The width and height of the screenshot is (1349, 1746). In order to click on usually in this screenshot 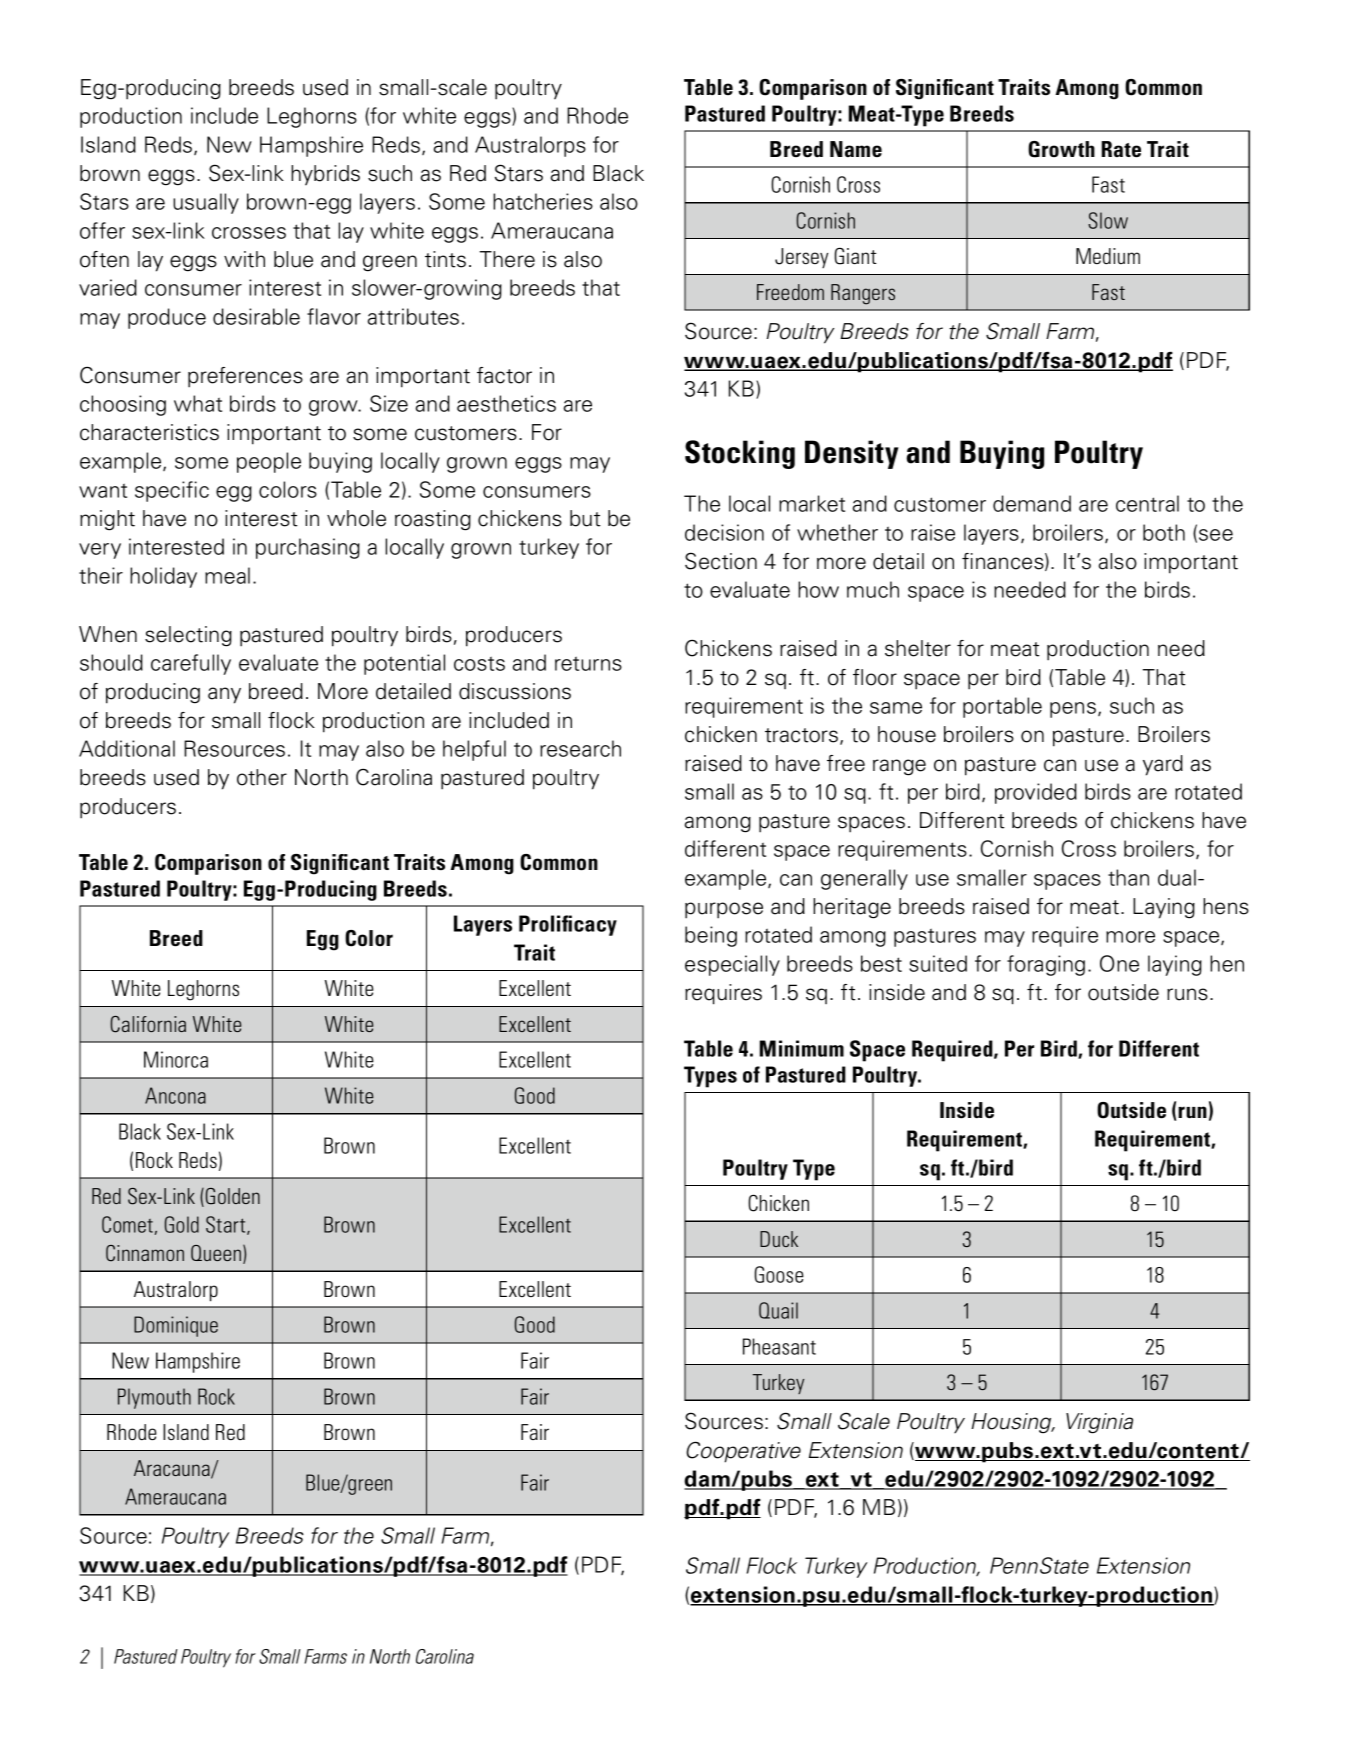, I will do `click(206, 203)`.
